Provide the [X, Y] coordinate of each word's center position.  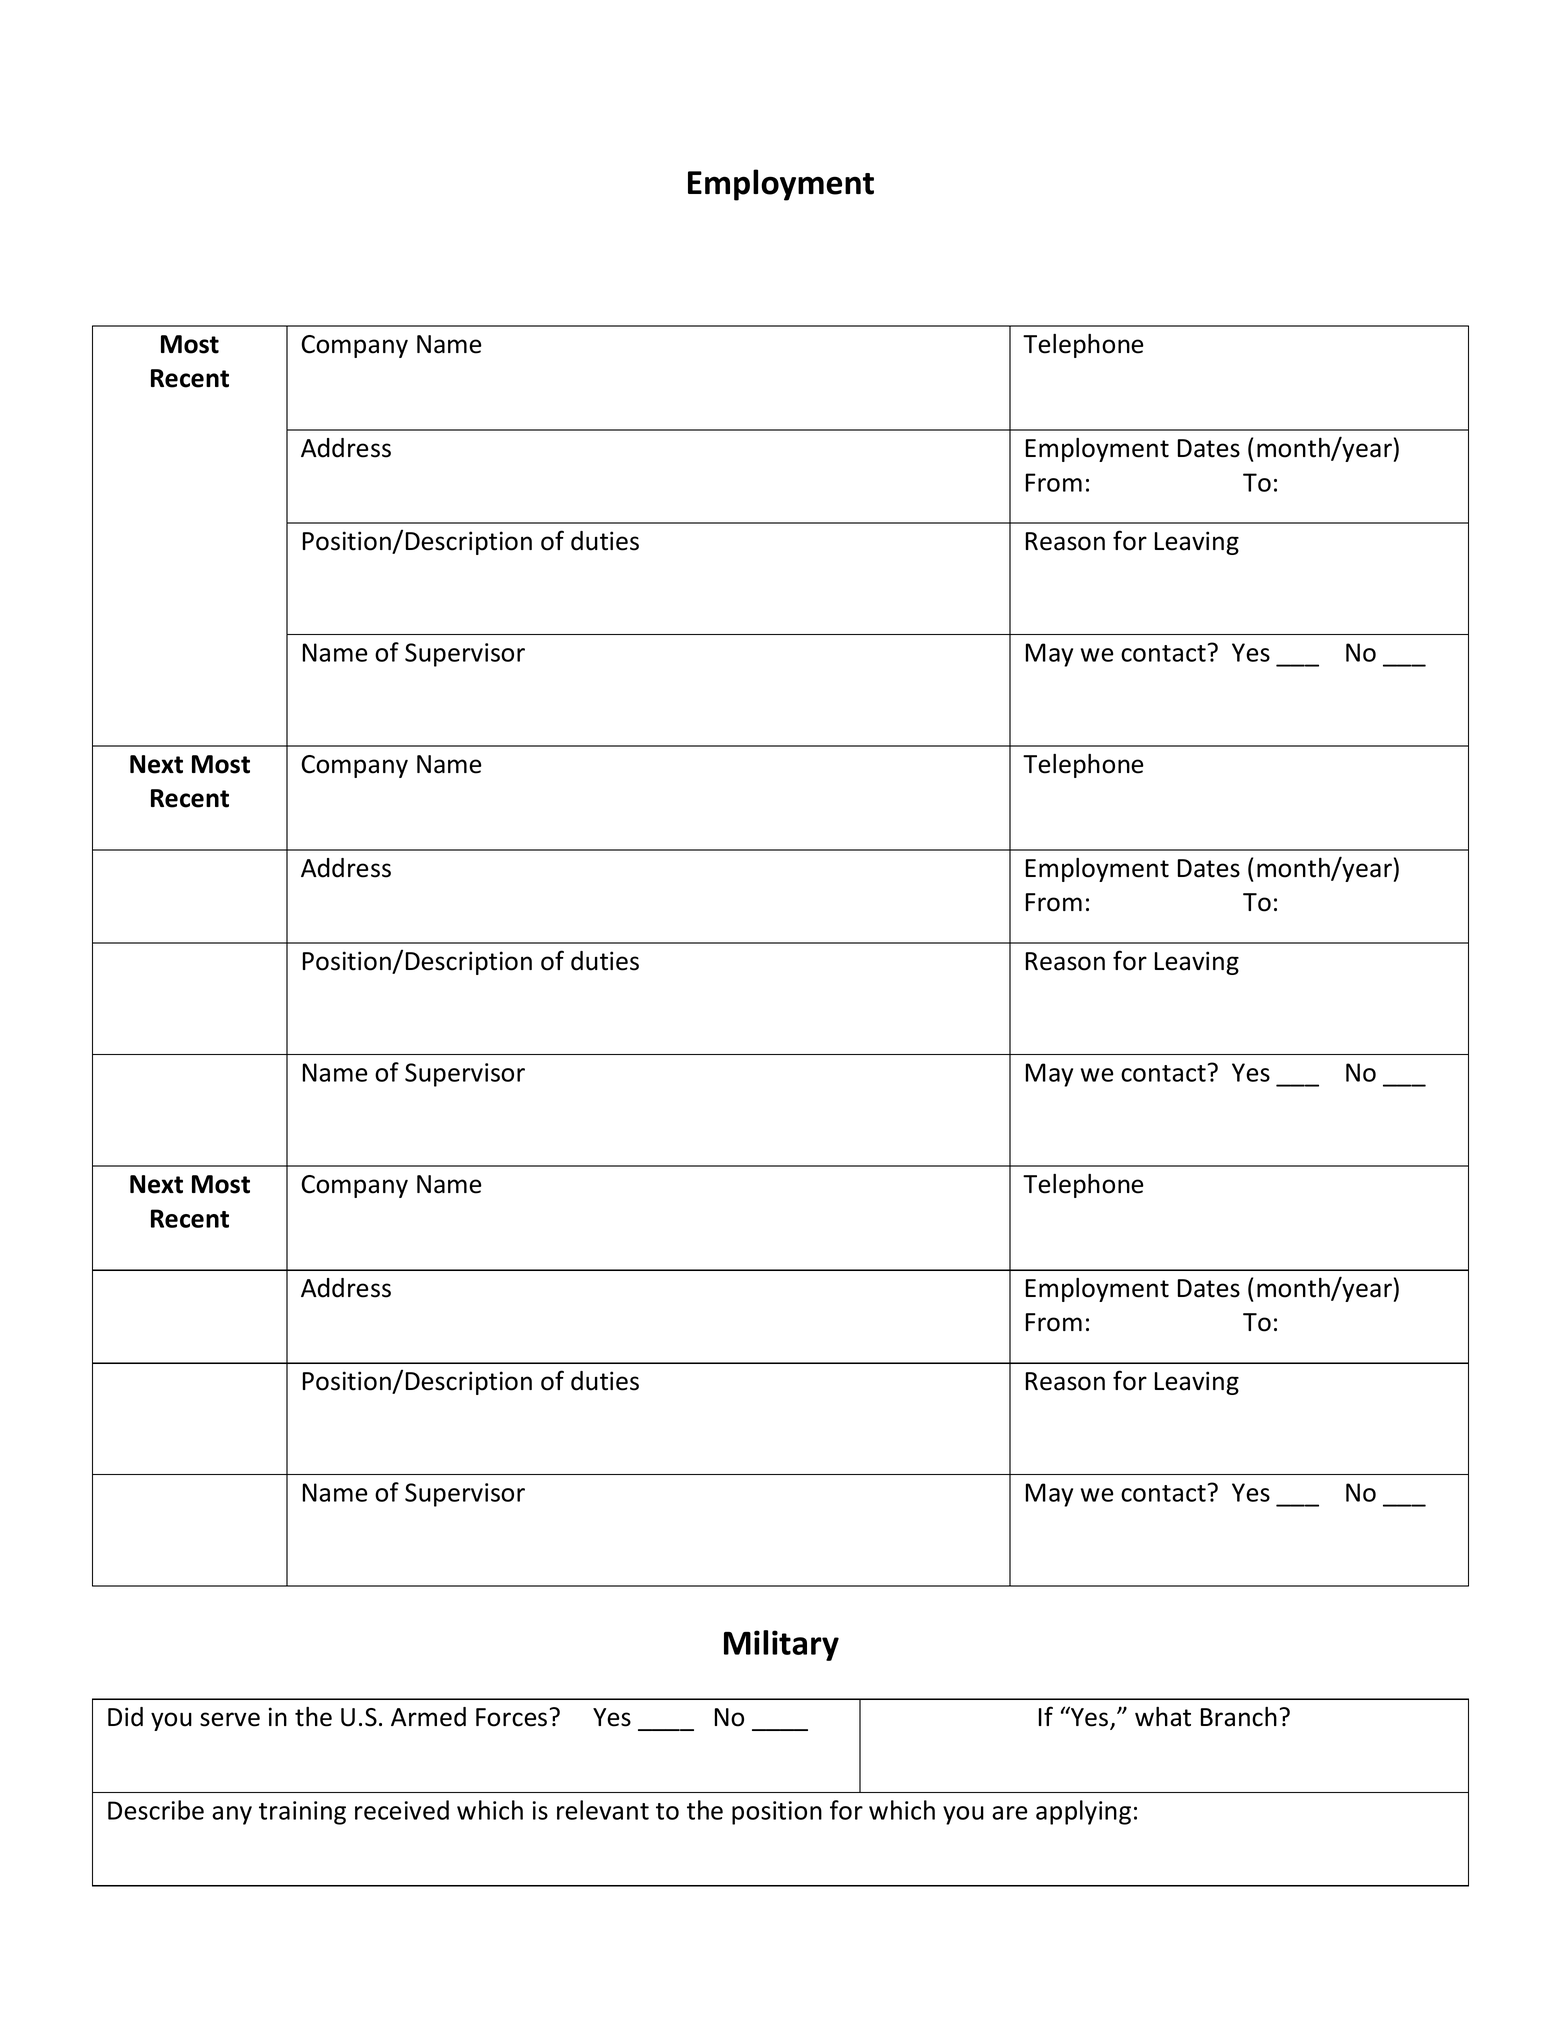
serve [230, 1719]
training [302, 1813]
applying [1083, 1812]
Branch [1239, 1717]
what [1163, 1717]
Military [781, 1645]
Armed [428, 1717]
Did [125, 1717]
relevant [603, 1810]
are [1009, 1813]
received [402, 1810]
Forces [511, 1717]
